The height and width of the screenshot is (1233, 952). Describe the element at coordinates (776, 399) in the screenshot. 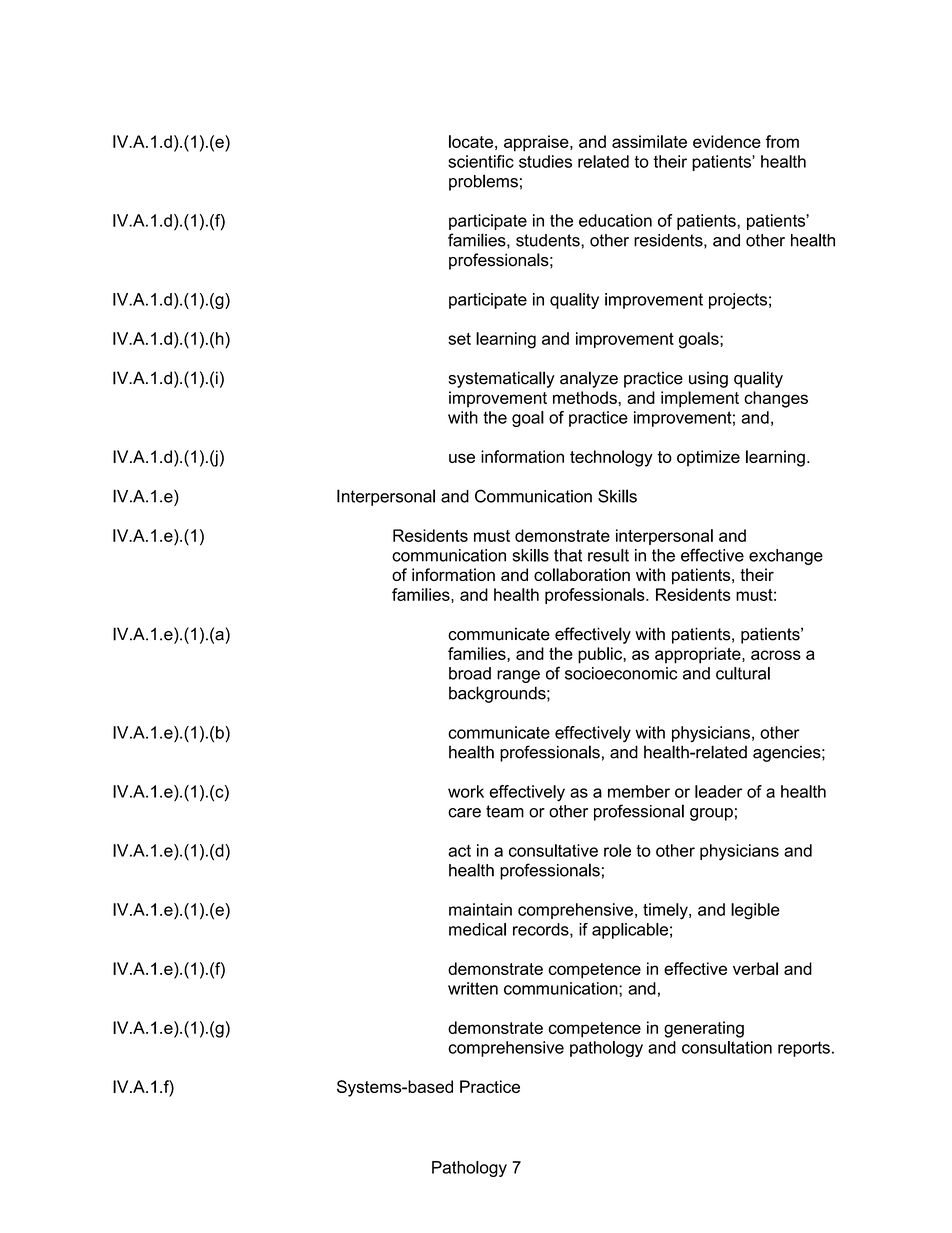

I see `changes` at that location.
